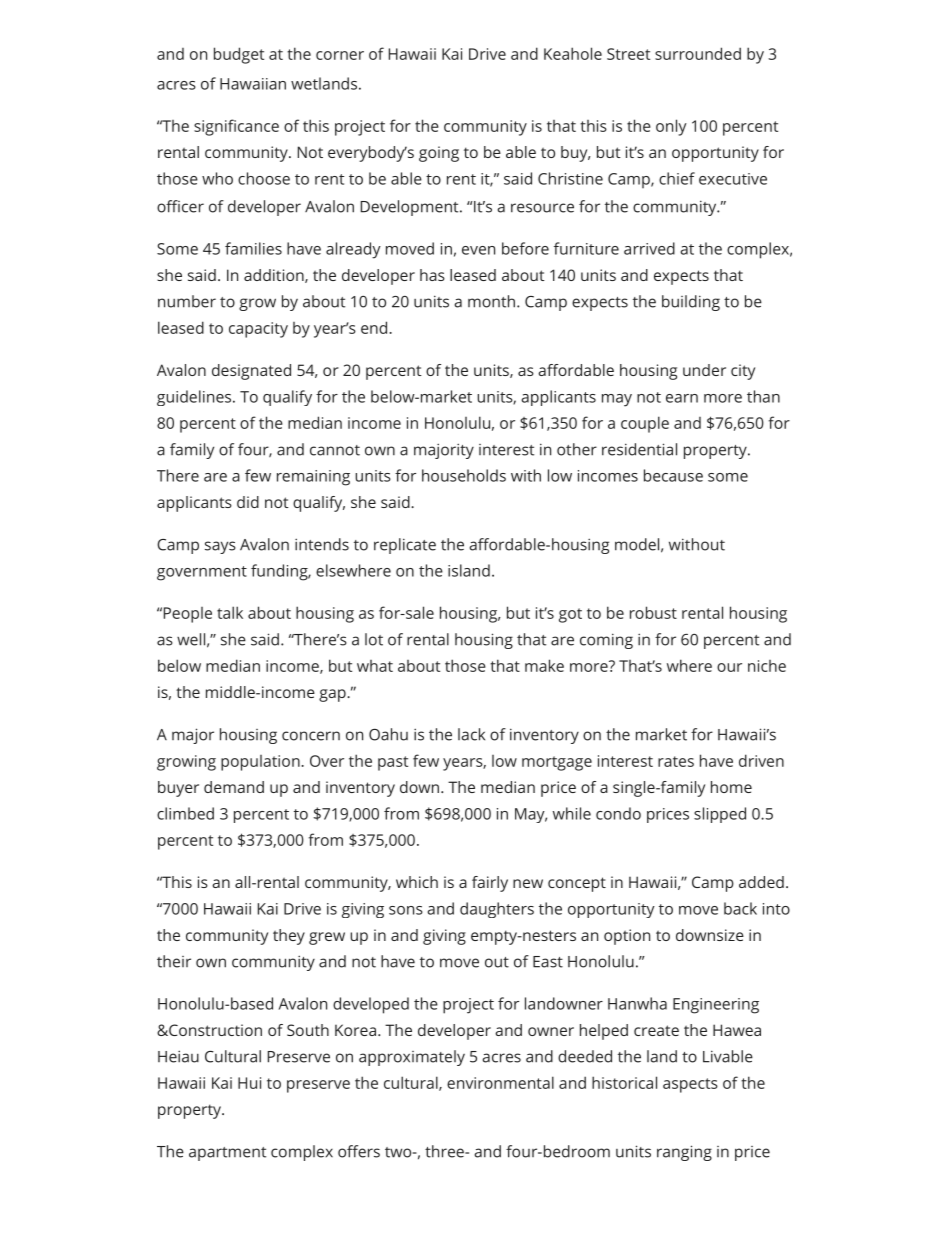 The image size is (952, 1233). What do you see at coordinates (684, 1153) in the document?
I see `ranging` at bounding box center [684, 1153].
